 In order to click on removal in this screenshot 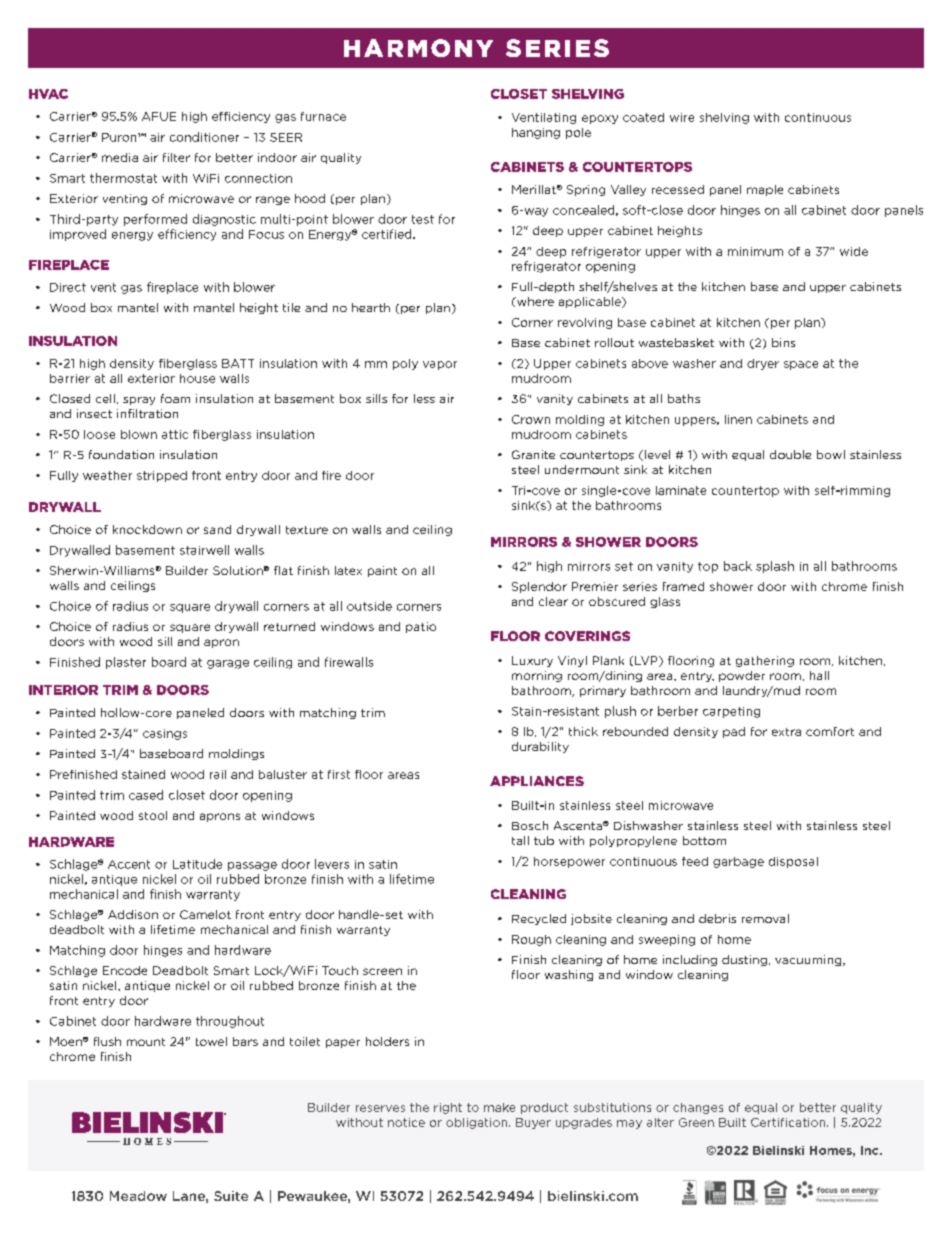, I will do `click(765, 918)`.
